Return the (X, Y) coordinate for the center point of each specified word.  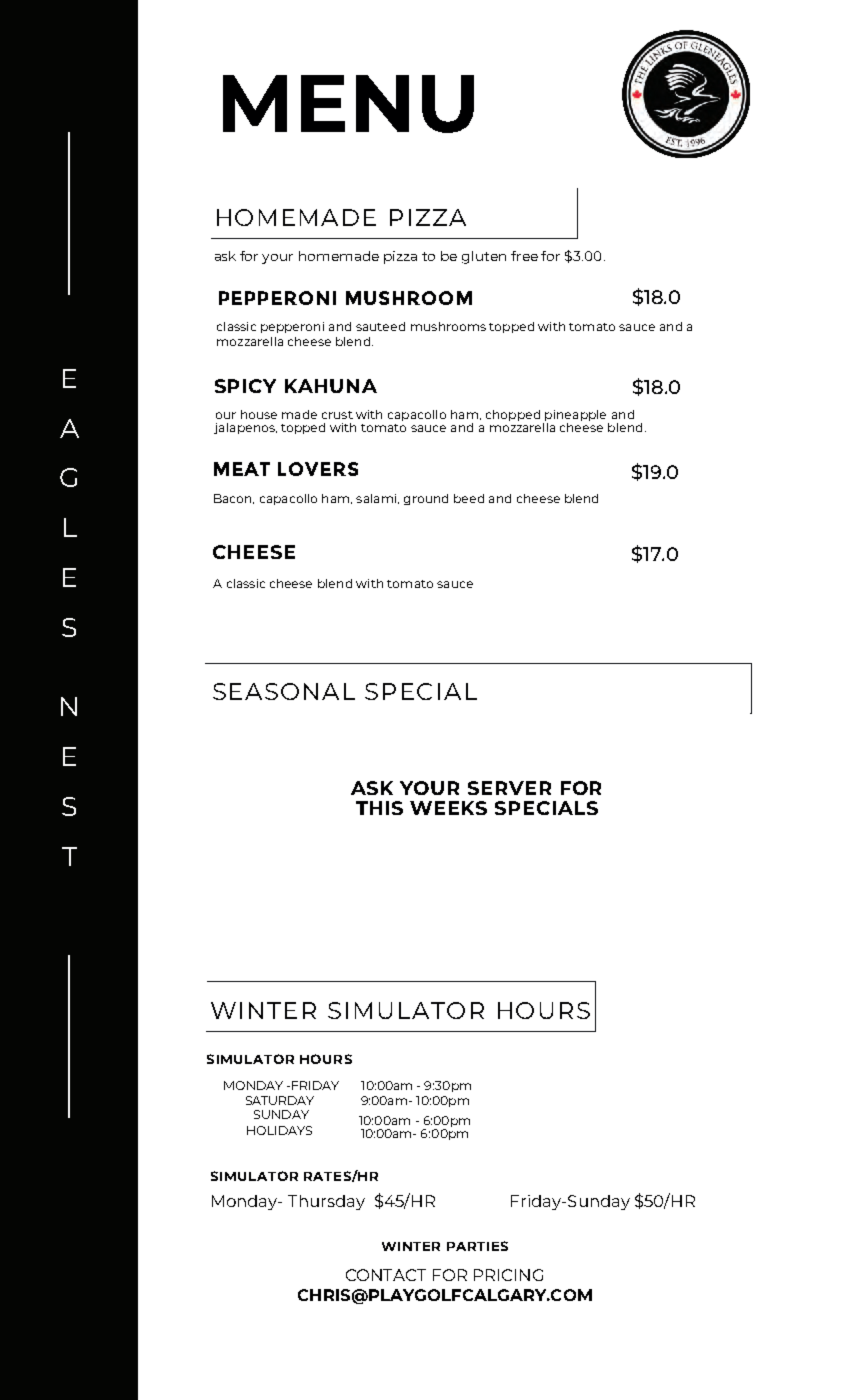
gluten (484, 257)
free (524, 256)
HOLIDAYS (279, 1130)
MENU (348, 104)
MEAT (242, 469)
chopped (513, 415)
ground (426, 499)
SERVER (509, 788)
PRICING (508, 1275)
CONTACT (386, 1275)
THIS (379, 808)
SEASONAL (284, 691)
